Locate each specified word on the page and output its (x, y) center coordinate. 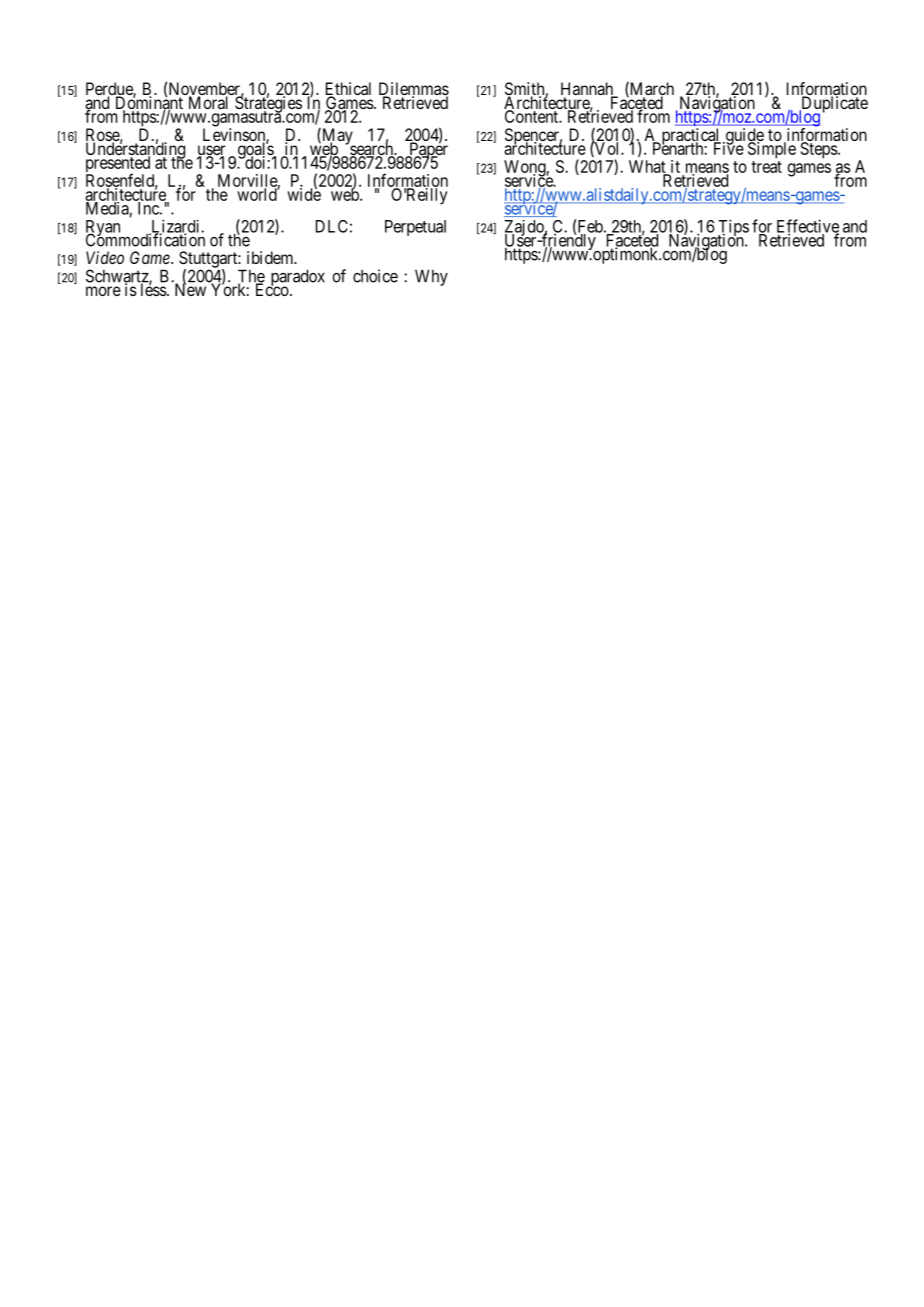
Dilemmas (414, 90)
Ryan (104, 229)
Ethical (348, 90)
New (189, 289)
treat (766, 167)
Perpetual (415, 228)
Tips (732, 229)
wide (304, 194)
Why (431, 277)
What (648, 167)
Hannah (588, 90)
